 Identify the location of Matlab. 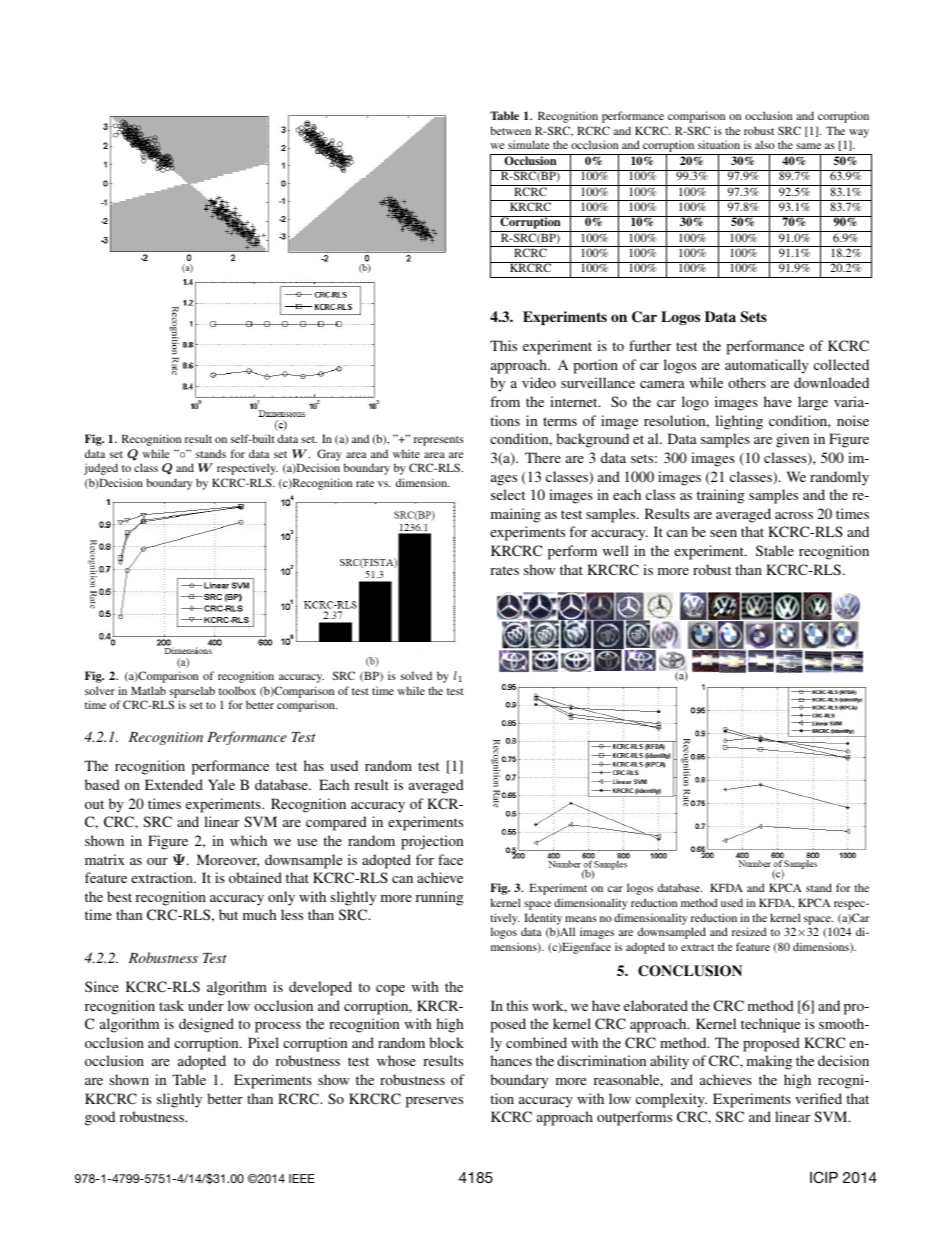
(148, 690).
